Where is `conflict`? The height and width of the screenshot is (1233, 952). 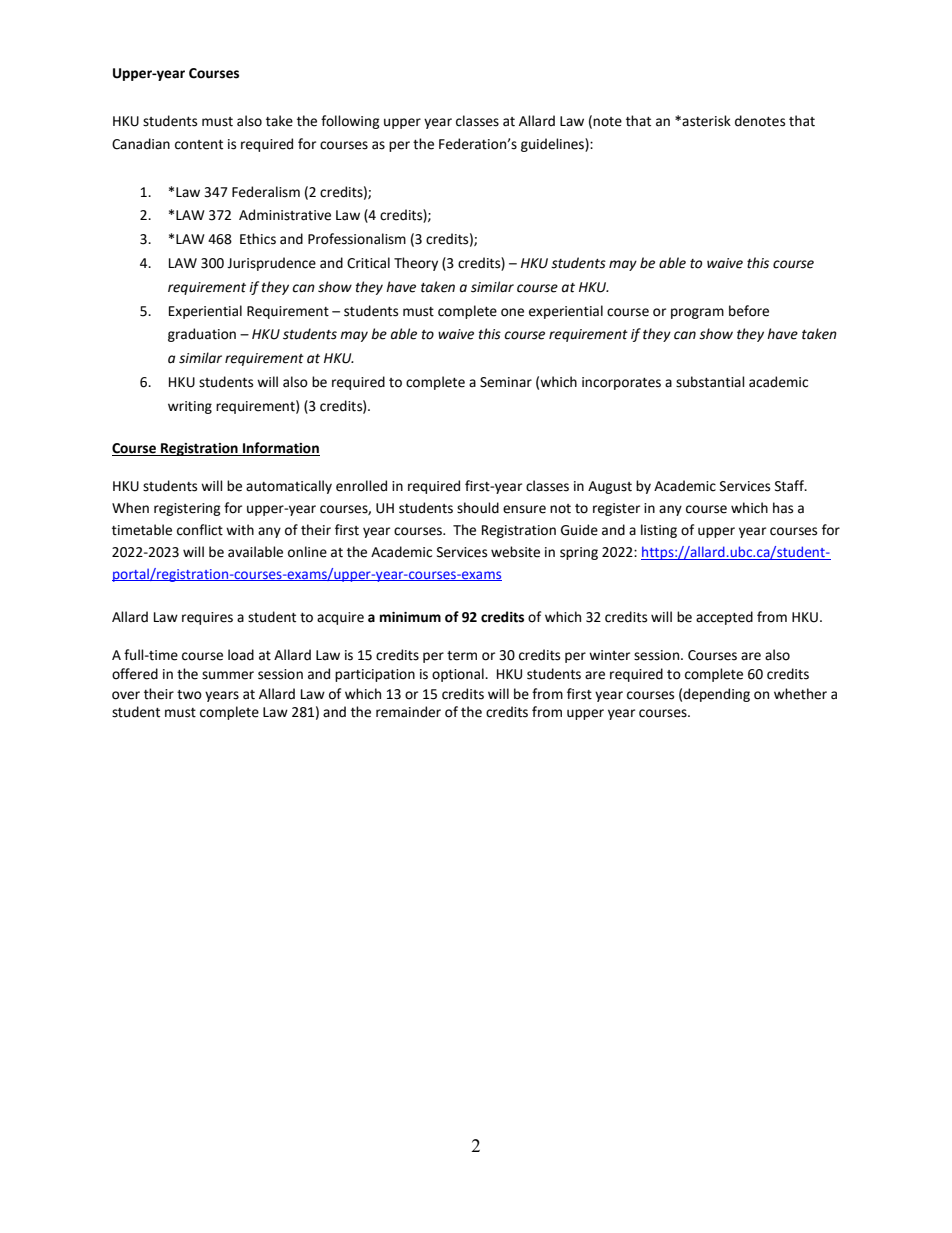 conflict is located at coordinates (200, 530).
